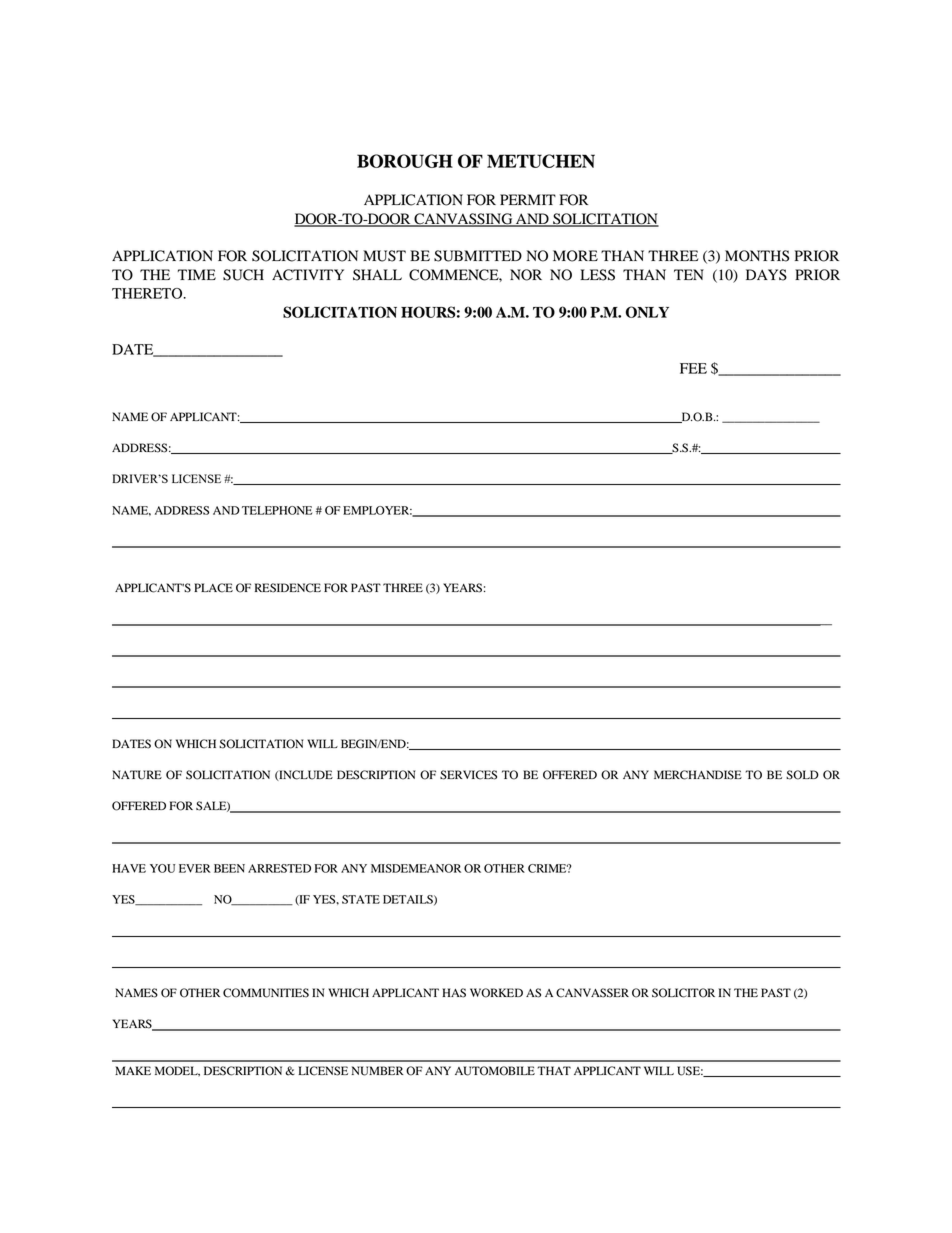 The width and height of the page is (952, 1233). What do you see at coordinates (288, 588) in the page?
I see `RESIDENCE` at bounding box center [288, 588].
